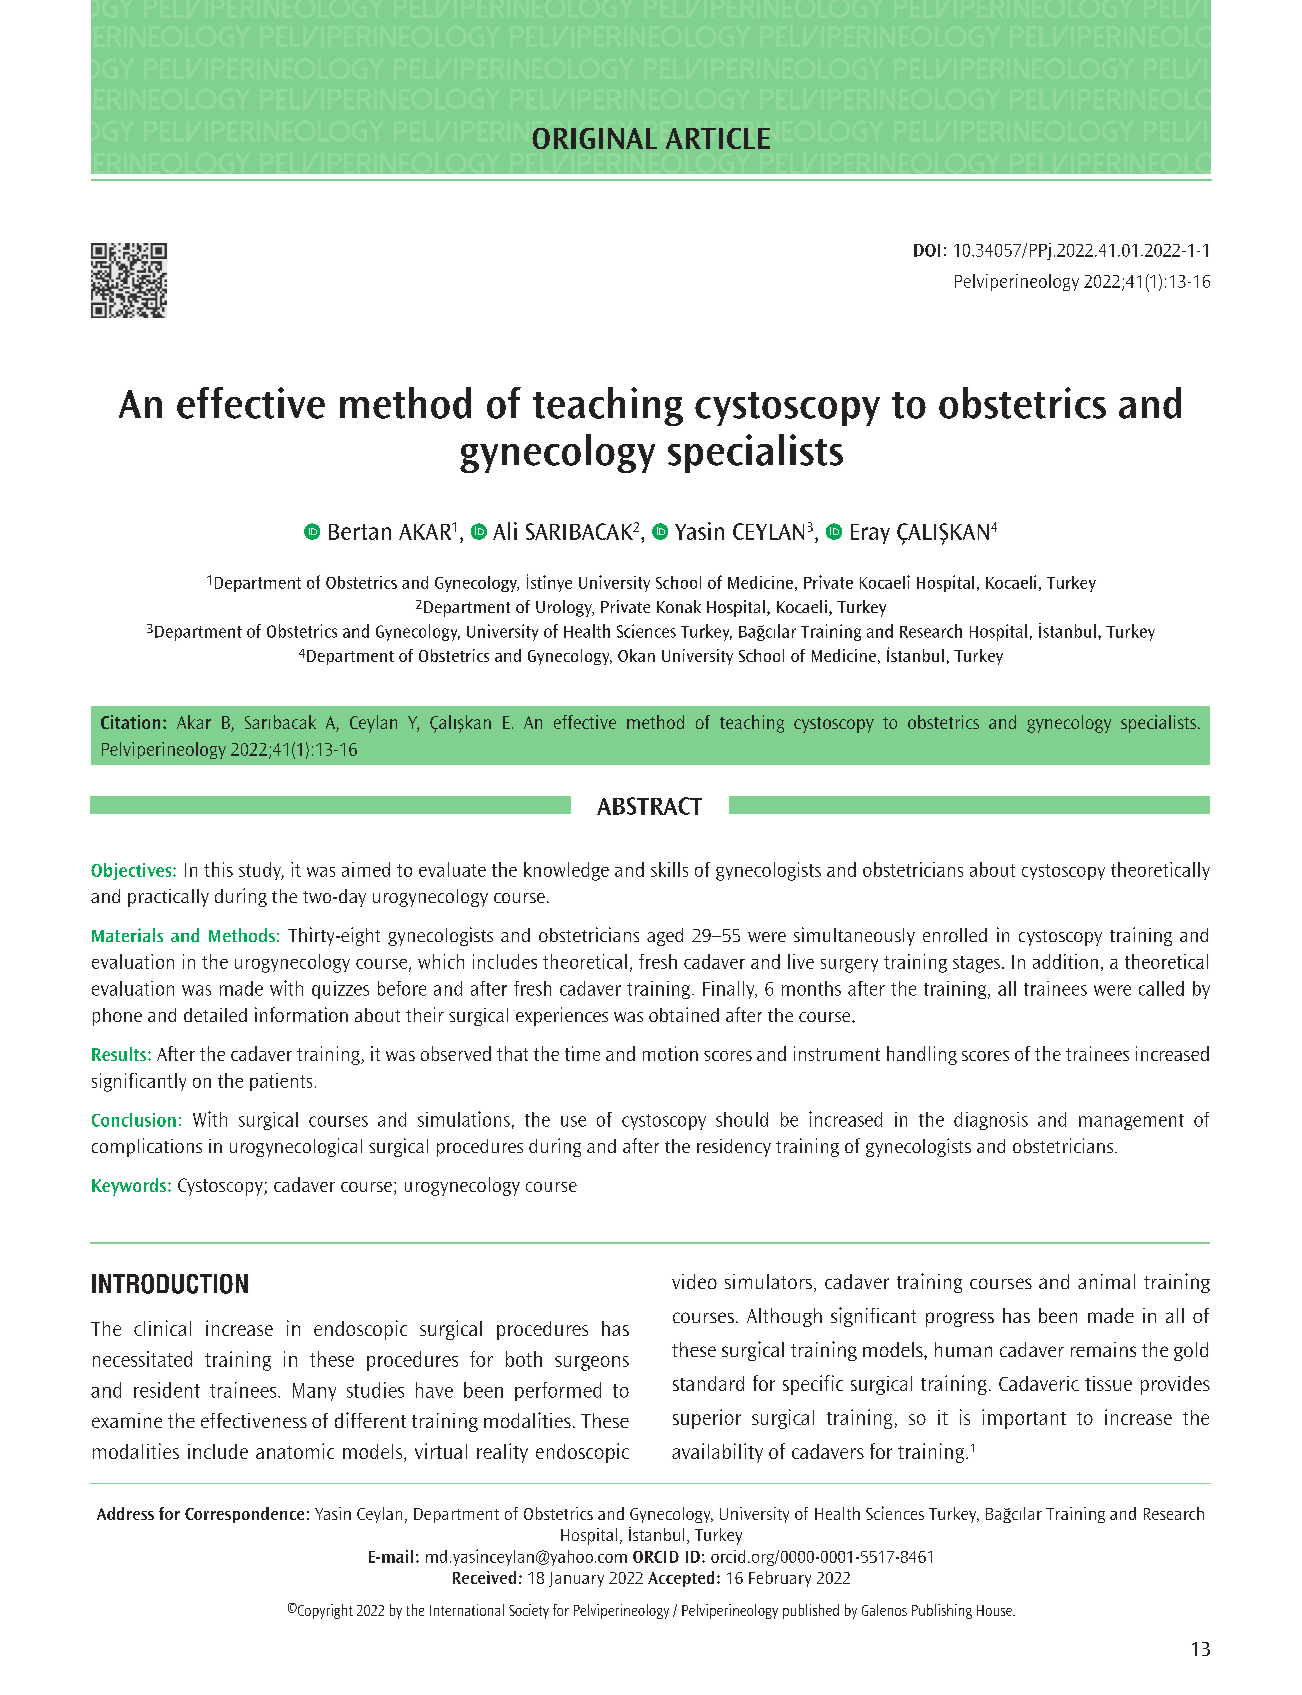 This screenshot has height=1695, width=1302. What do you see at coordinates (669, 869) in the screenshot?
I see `skills` at bounding box center [669, 869].
